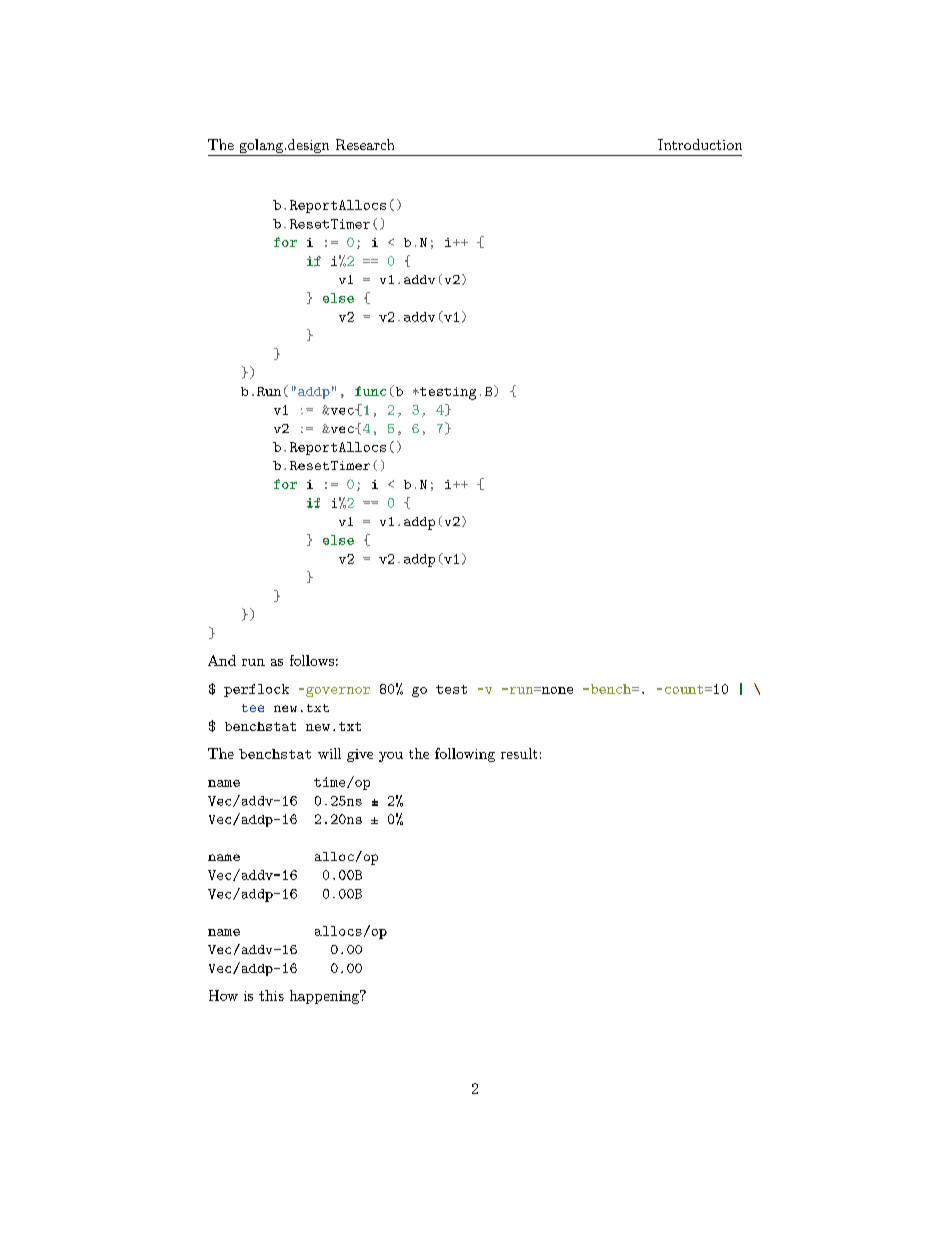 The height and width of the page is (1233, 952). I want to click on Introduction, so click(700, 144).
